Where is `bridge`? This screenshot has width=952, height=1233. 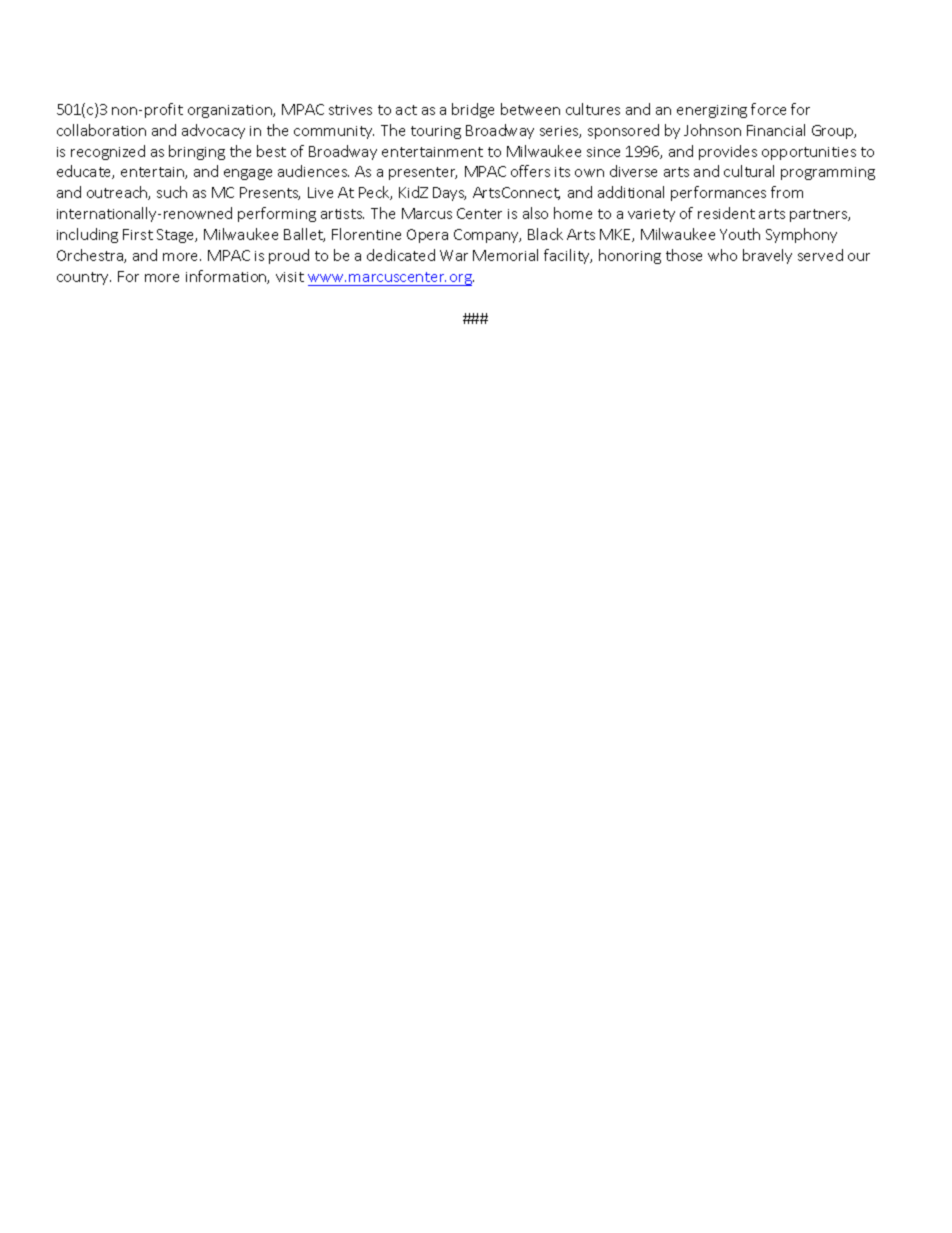
bridge is located at coordinates (473, 110).
